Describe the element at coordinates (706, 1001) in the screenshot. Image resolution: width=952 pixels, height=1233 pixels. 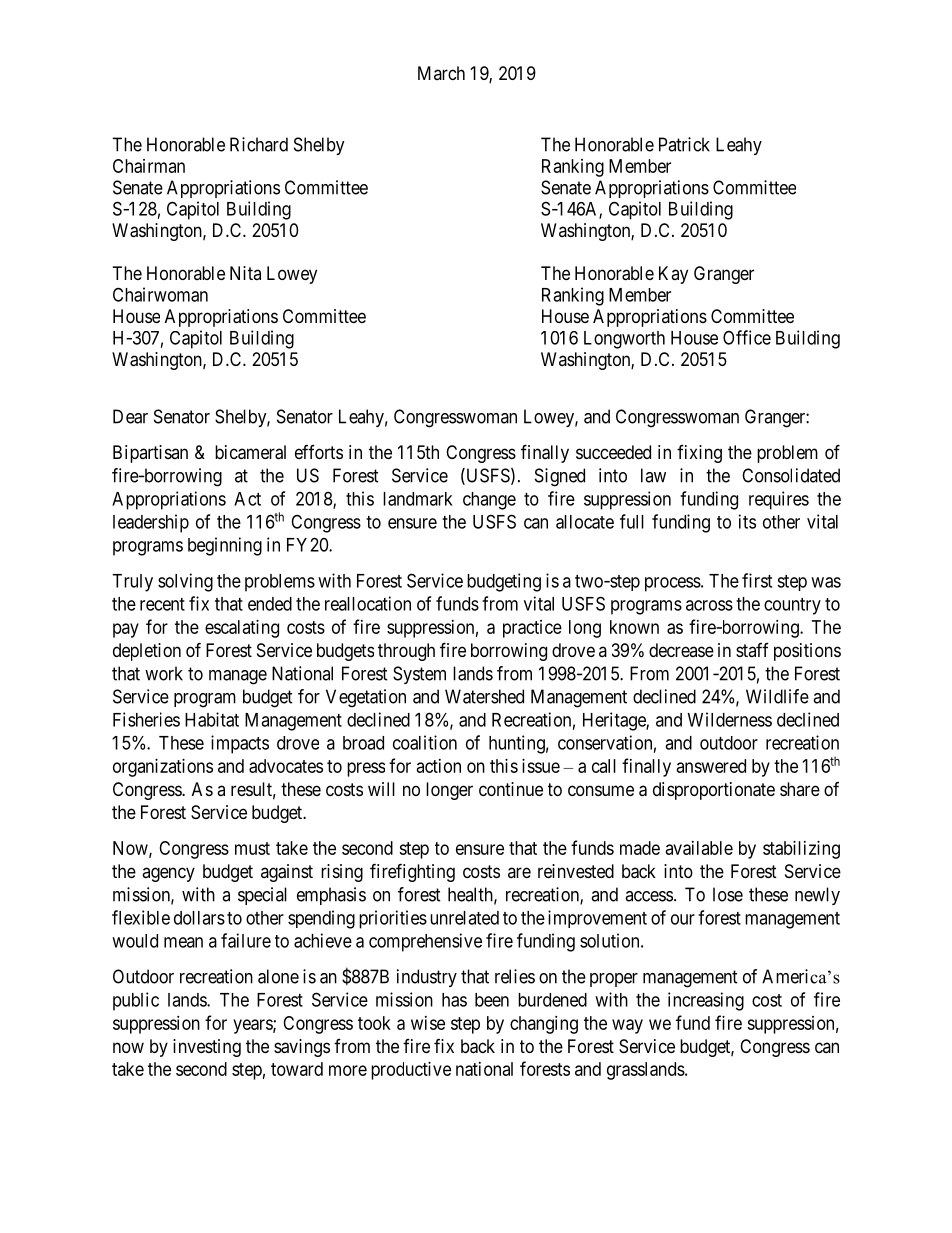
I see `increasing` at that location.
